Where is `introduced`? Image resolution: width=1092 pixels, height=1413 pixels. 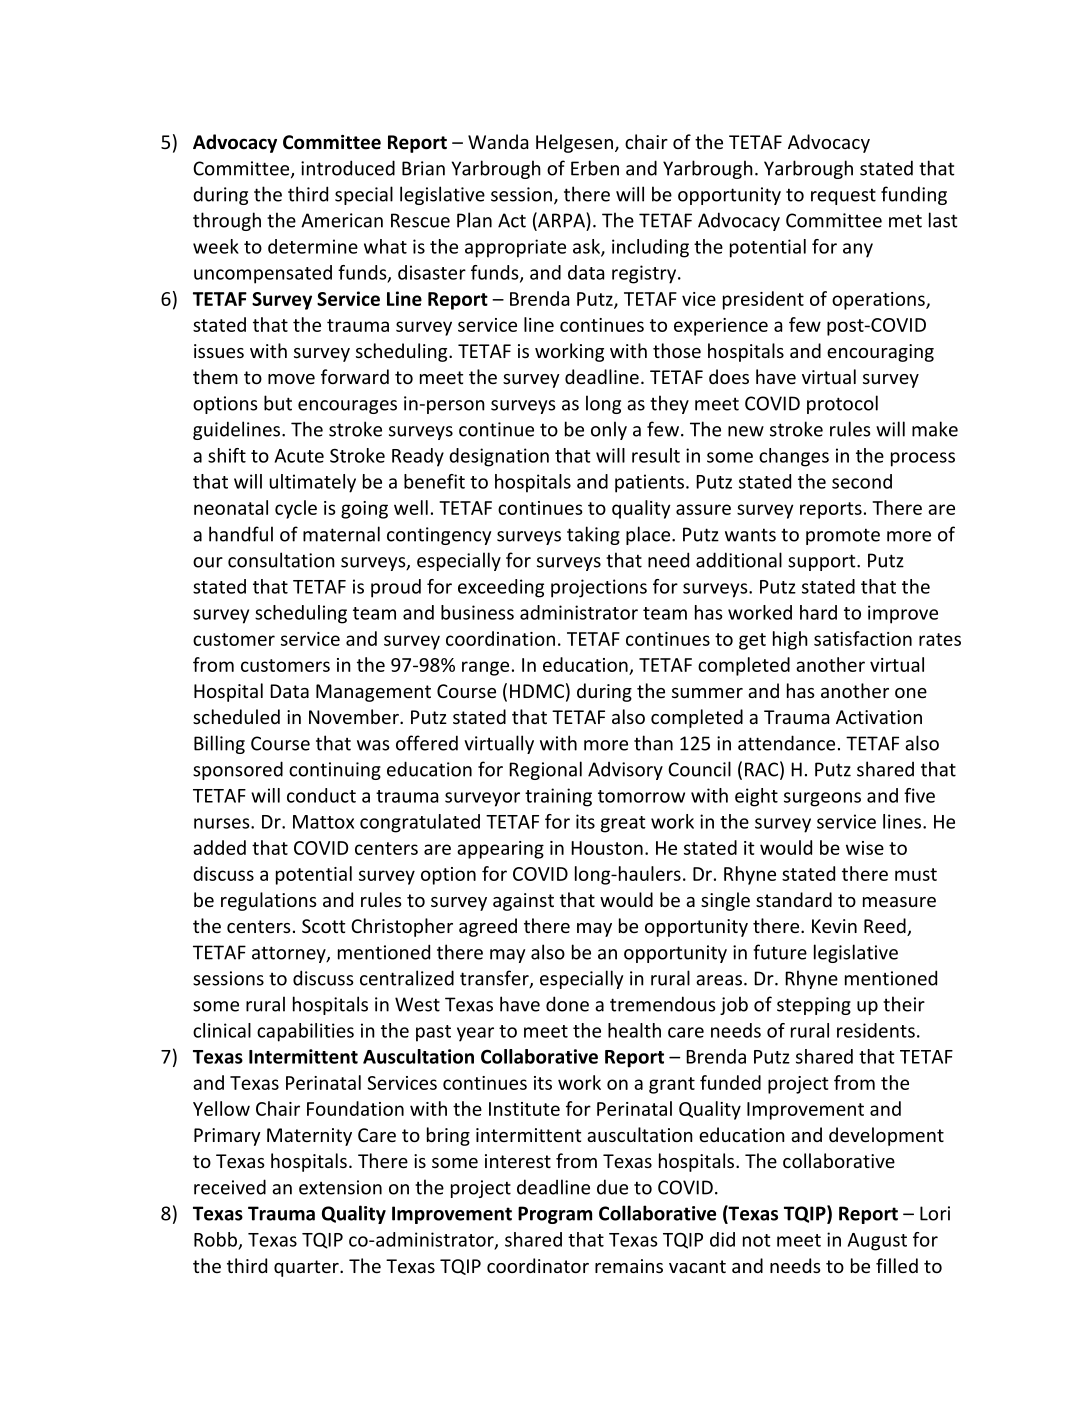
introduced is located at coordinates (348, 168).
